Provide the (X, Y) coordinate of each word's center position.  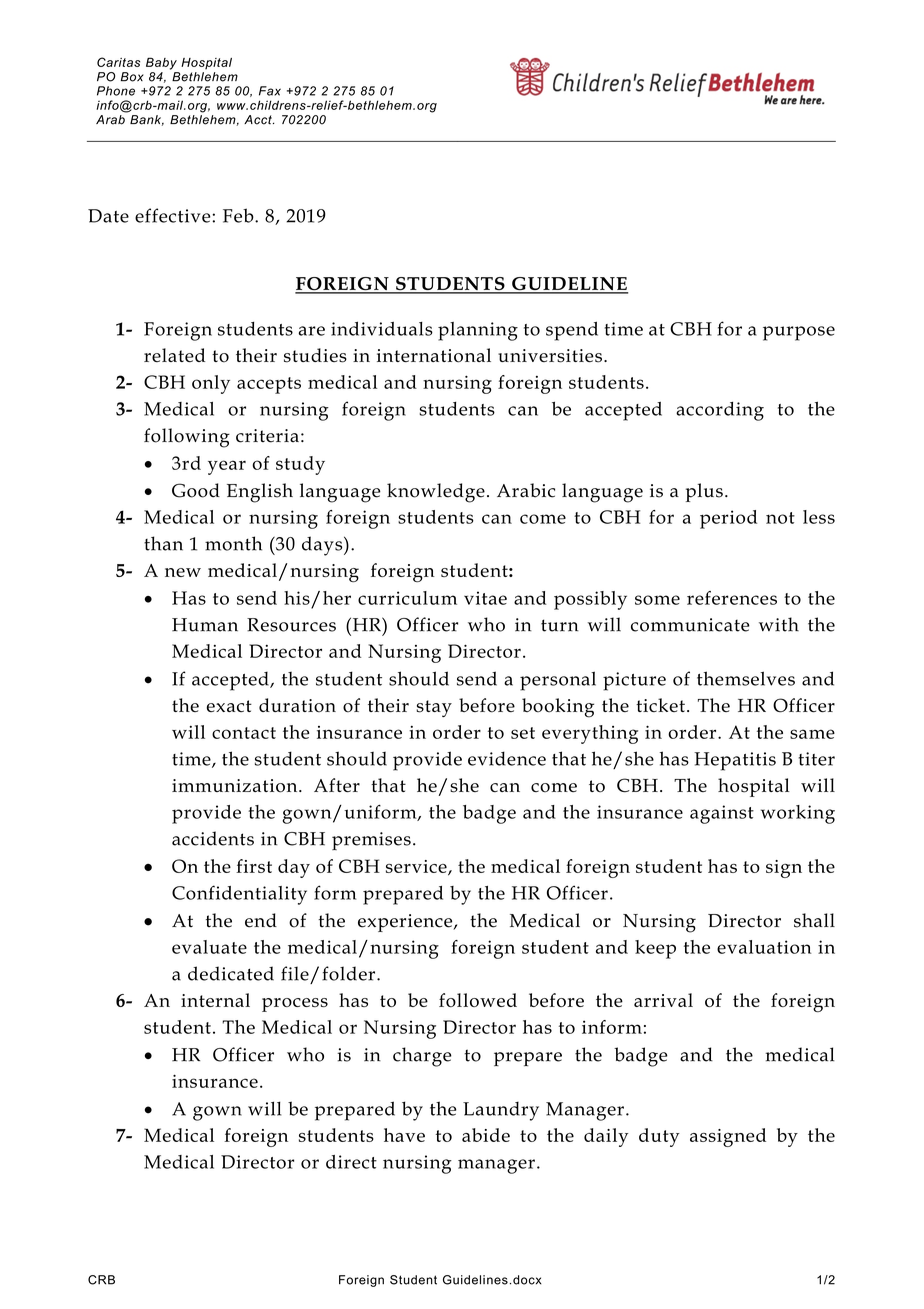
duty (659, 1137)
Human (205, 625)
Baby (161, 63)
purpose (799, 333)
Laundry (501, 1111)
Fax (270, 91)
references (732, 598)
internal (215, 1000)
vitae (485, 598)
